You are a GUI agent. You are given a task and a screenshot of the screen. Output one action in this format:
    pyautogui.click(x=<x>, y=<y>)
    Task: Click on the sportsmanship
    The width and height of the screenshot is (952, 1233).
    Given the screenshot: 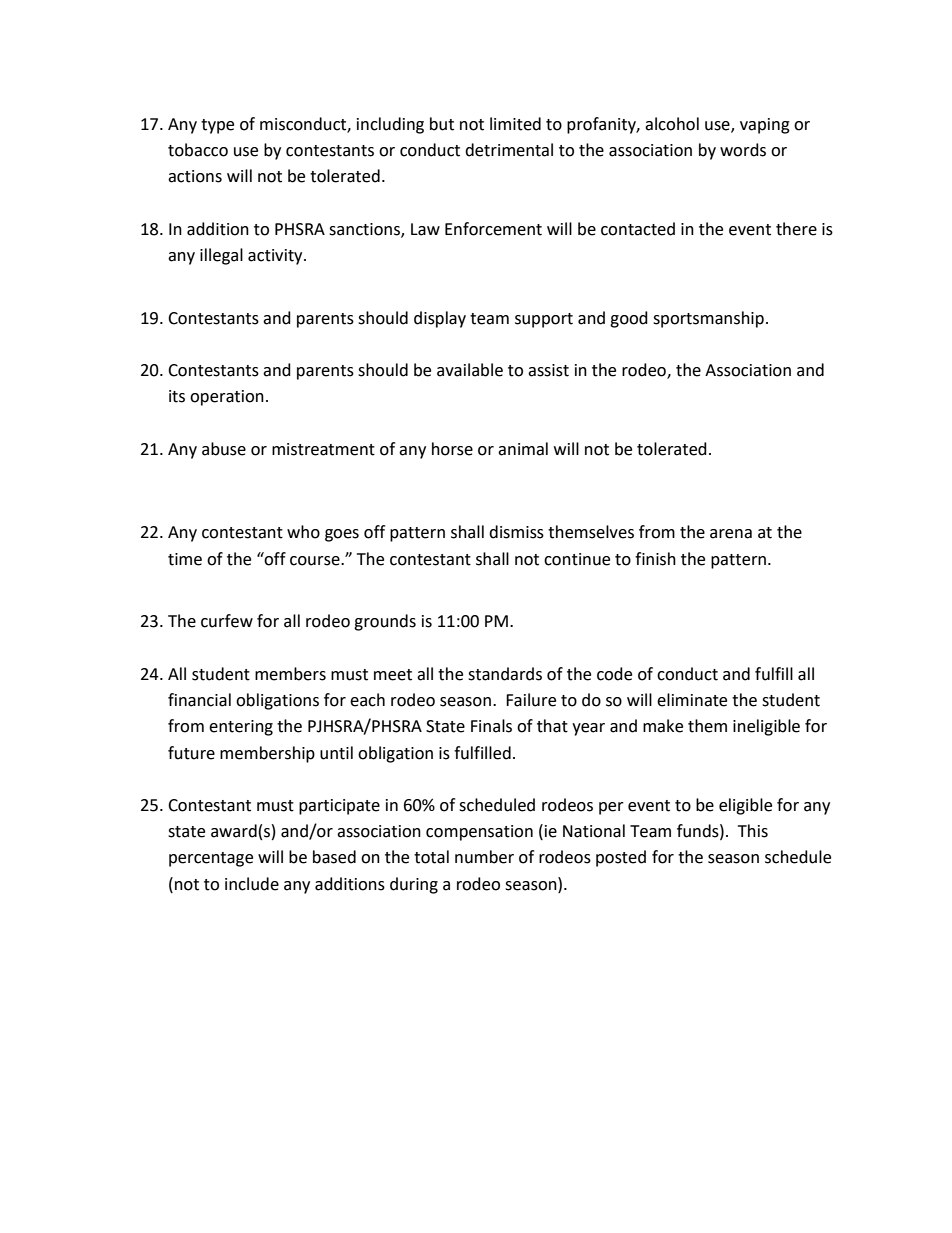 What is the action you would take?
    pyautogui.click(x=708, y=319)
